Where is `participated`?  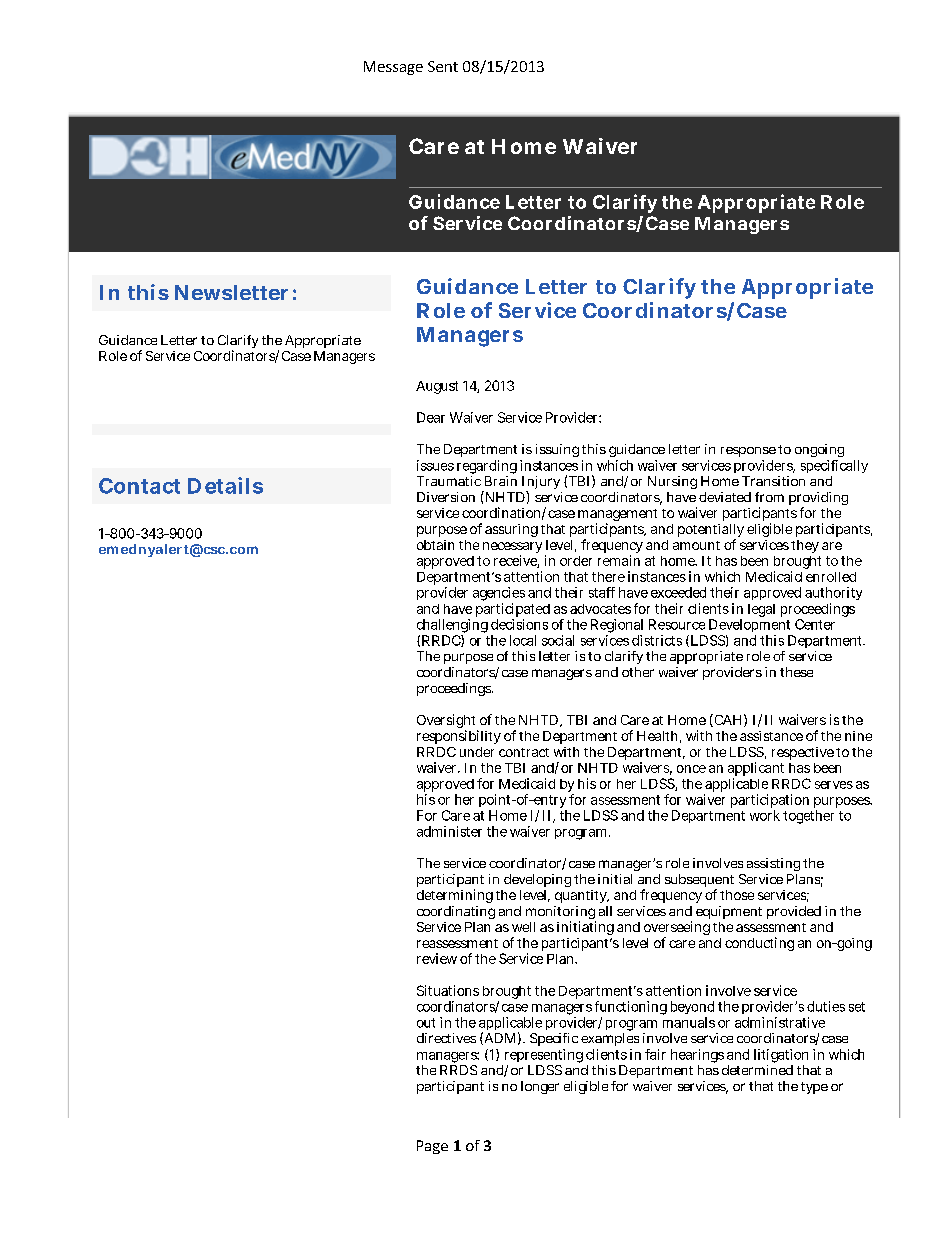 participated is located at coordinates (513, 611).
